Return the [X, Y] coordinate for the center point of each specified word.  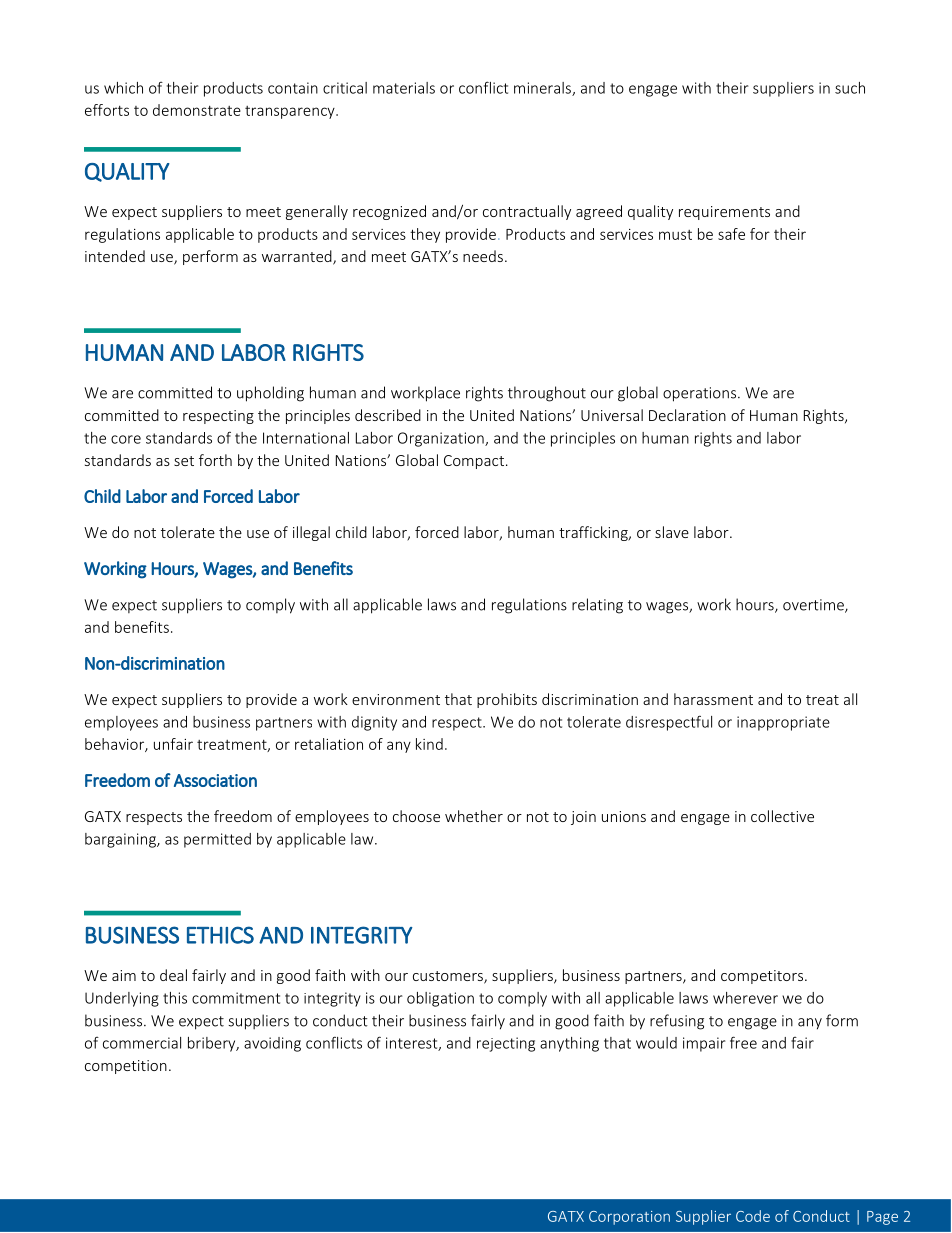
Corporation [629, 1218]
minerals [543, 89]
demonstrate [197, 110]
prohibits [507, 700]
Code [753, 1216]
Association [215, 780]
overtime [814, 606]
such [850, 88]
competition [126, 1067]
